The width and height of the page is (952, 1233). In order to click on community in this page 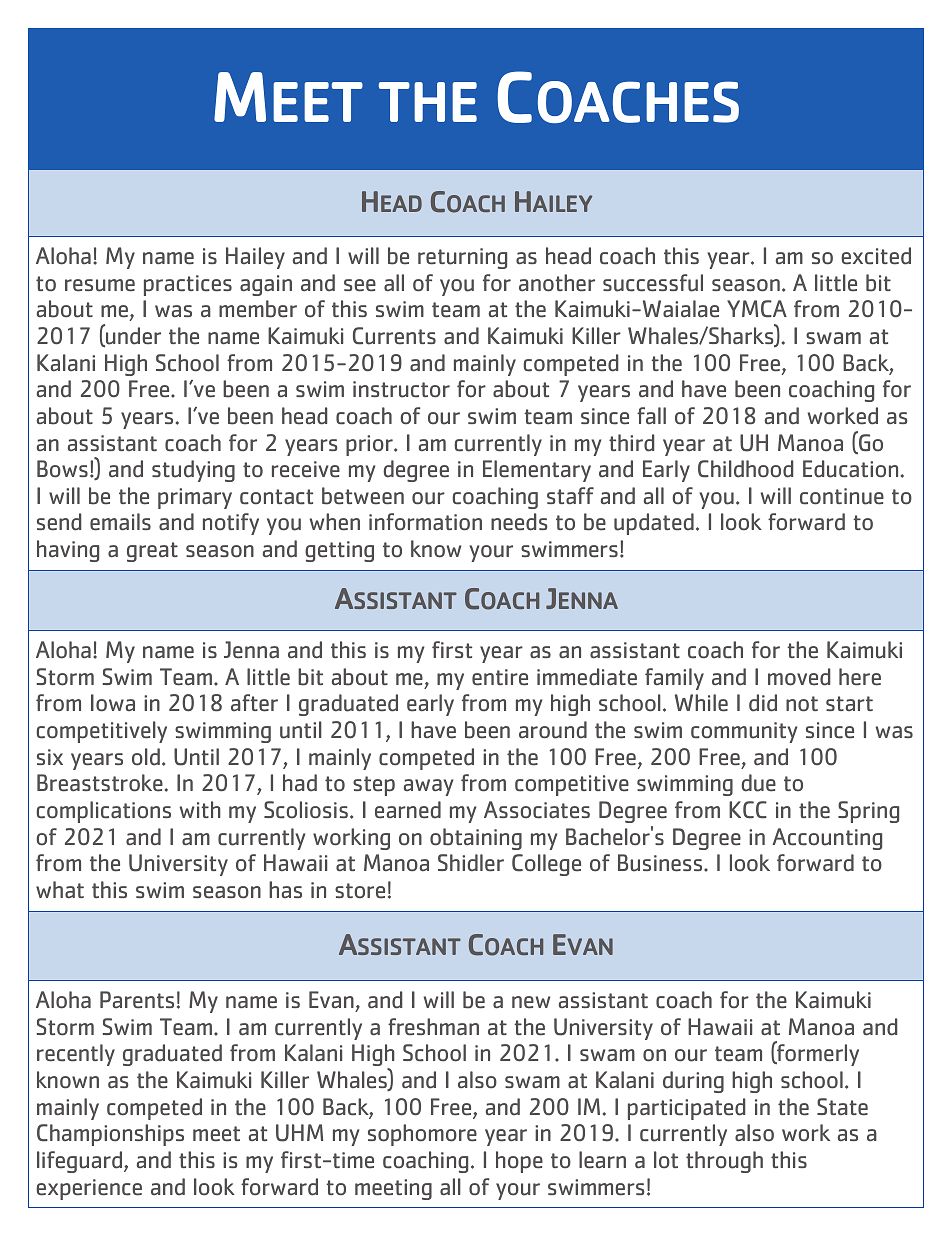, I will do `click(744, 732)`.
